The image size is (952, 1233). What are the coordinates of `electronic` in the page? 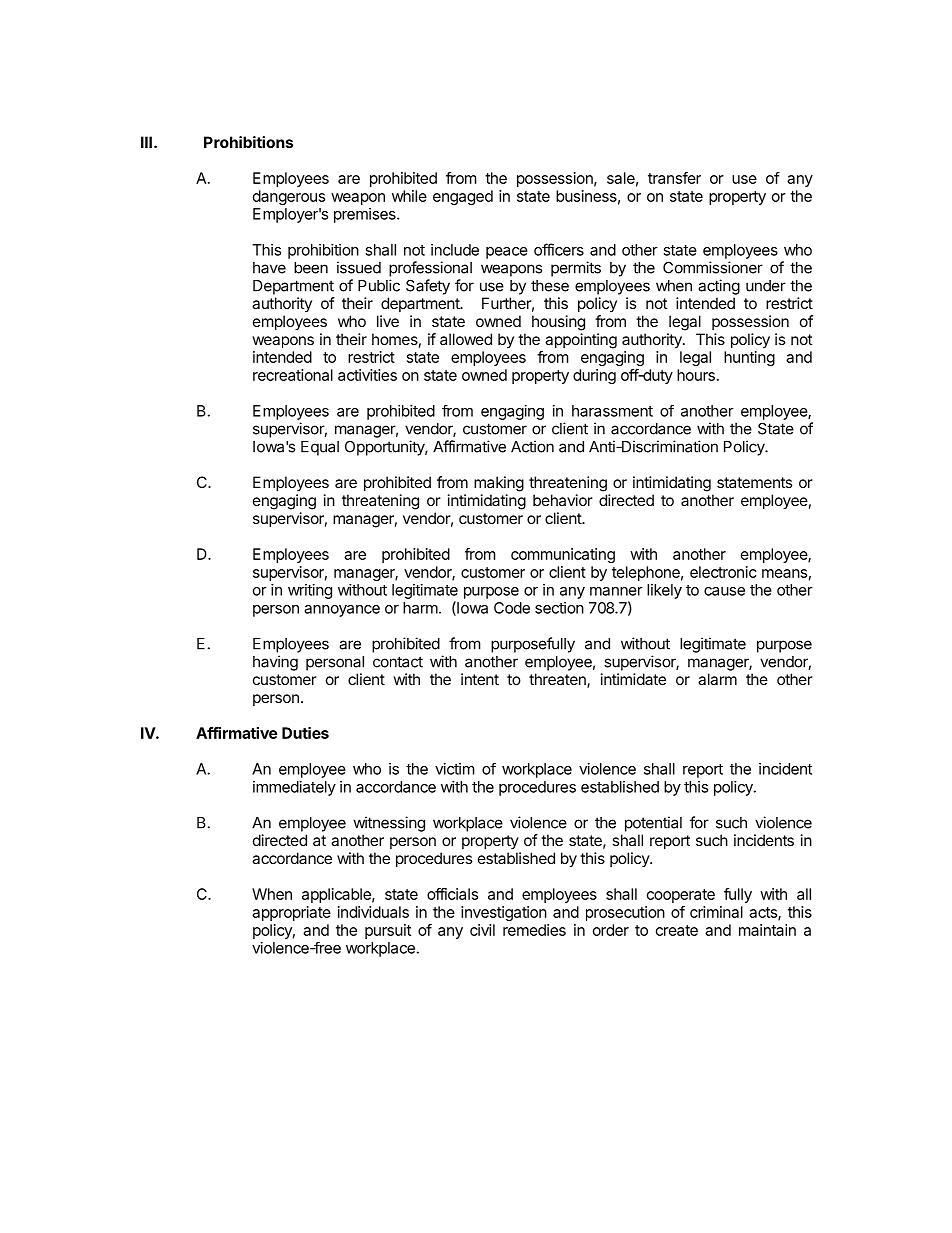 It's located at (723, 572).
